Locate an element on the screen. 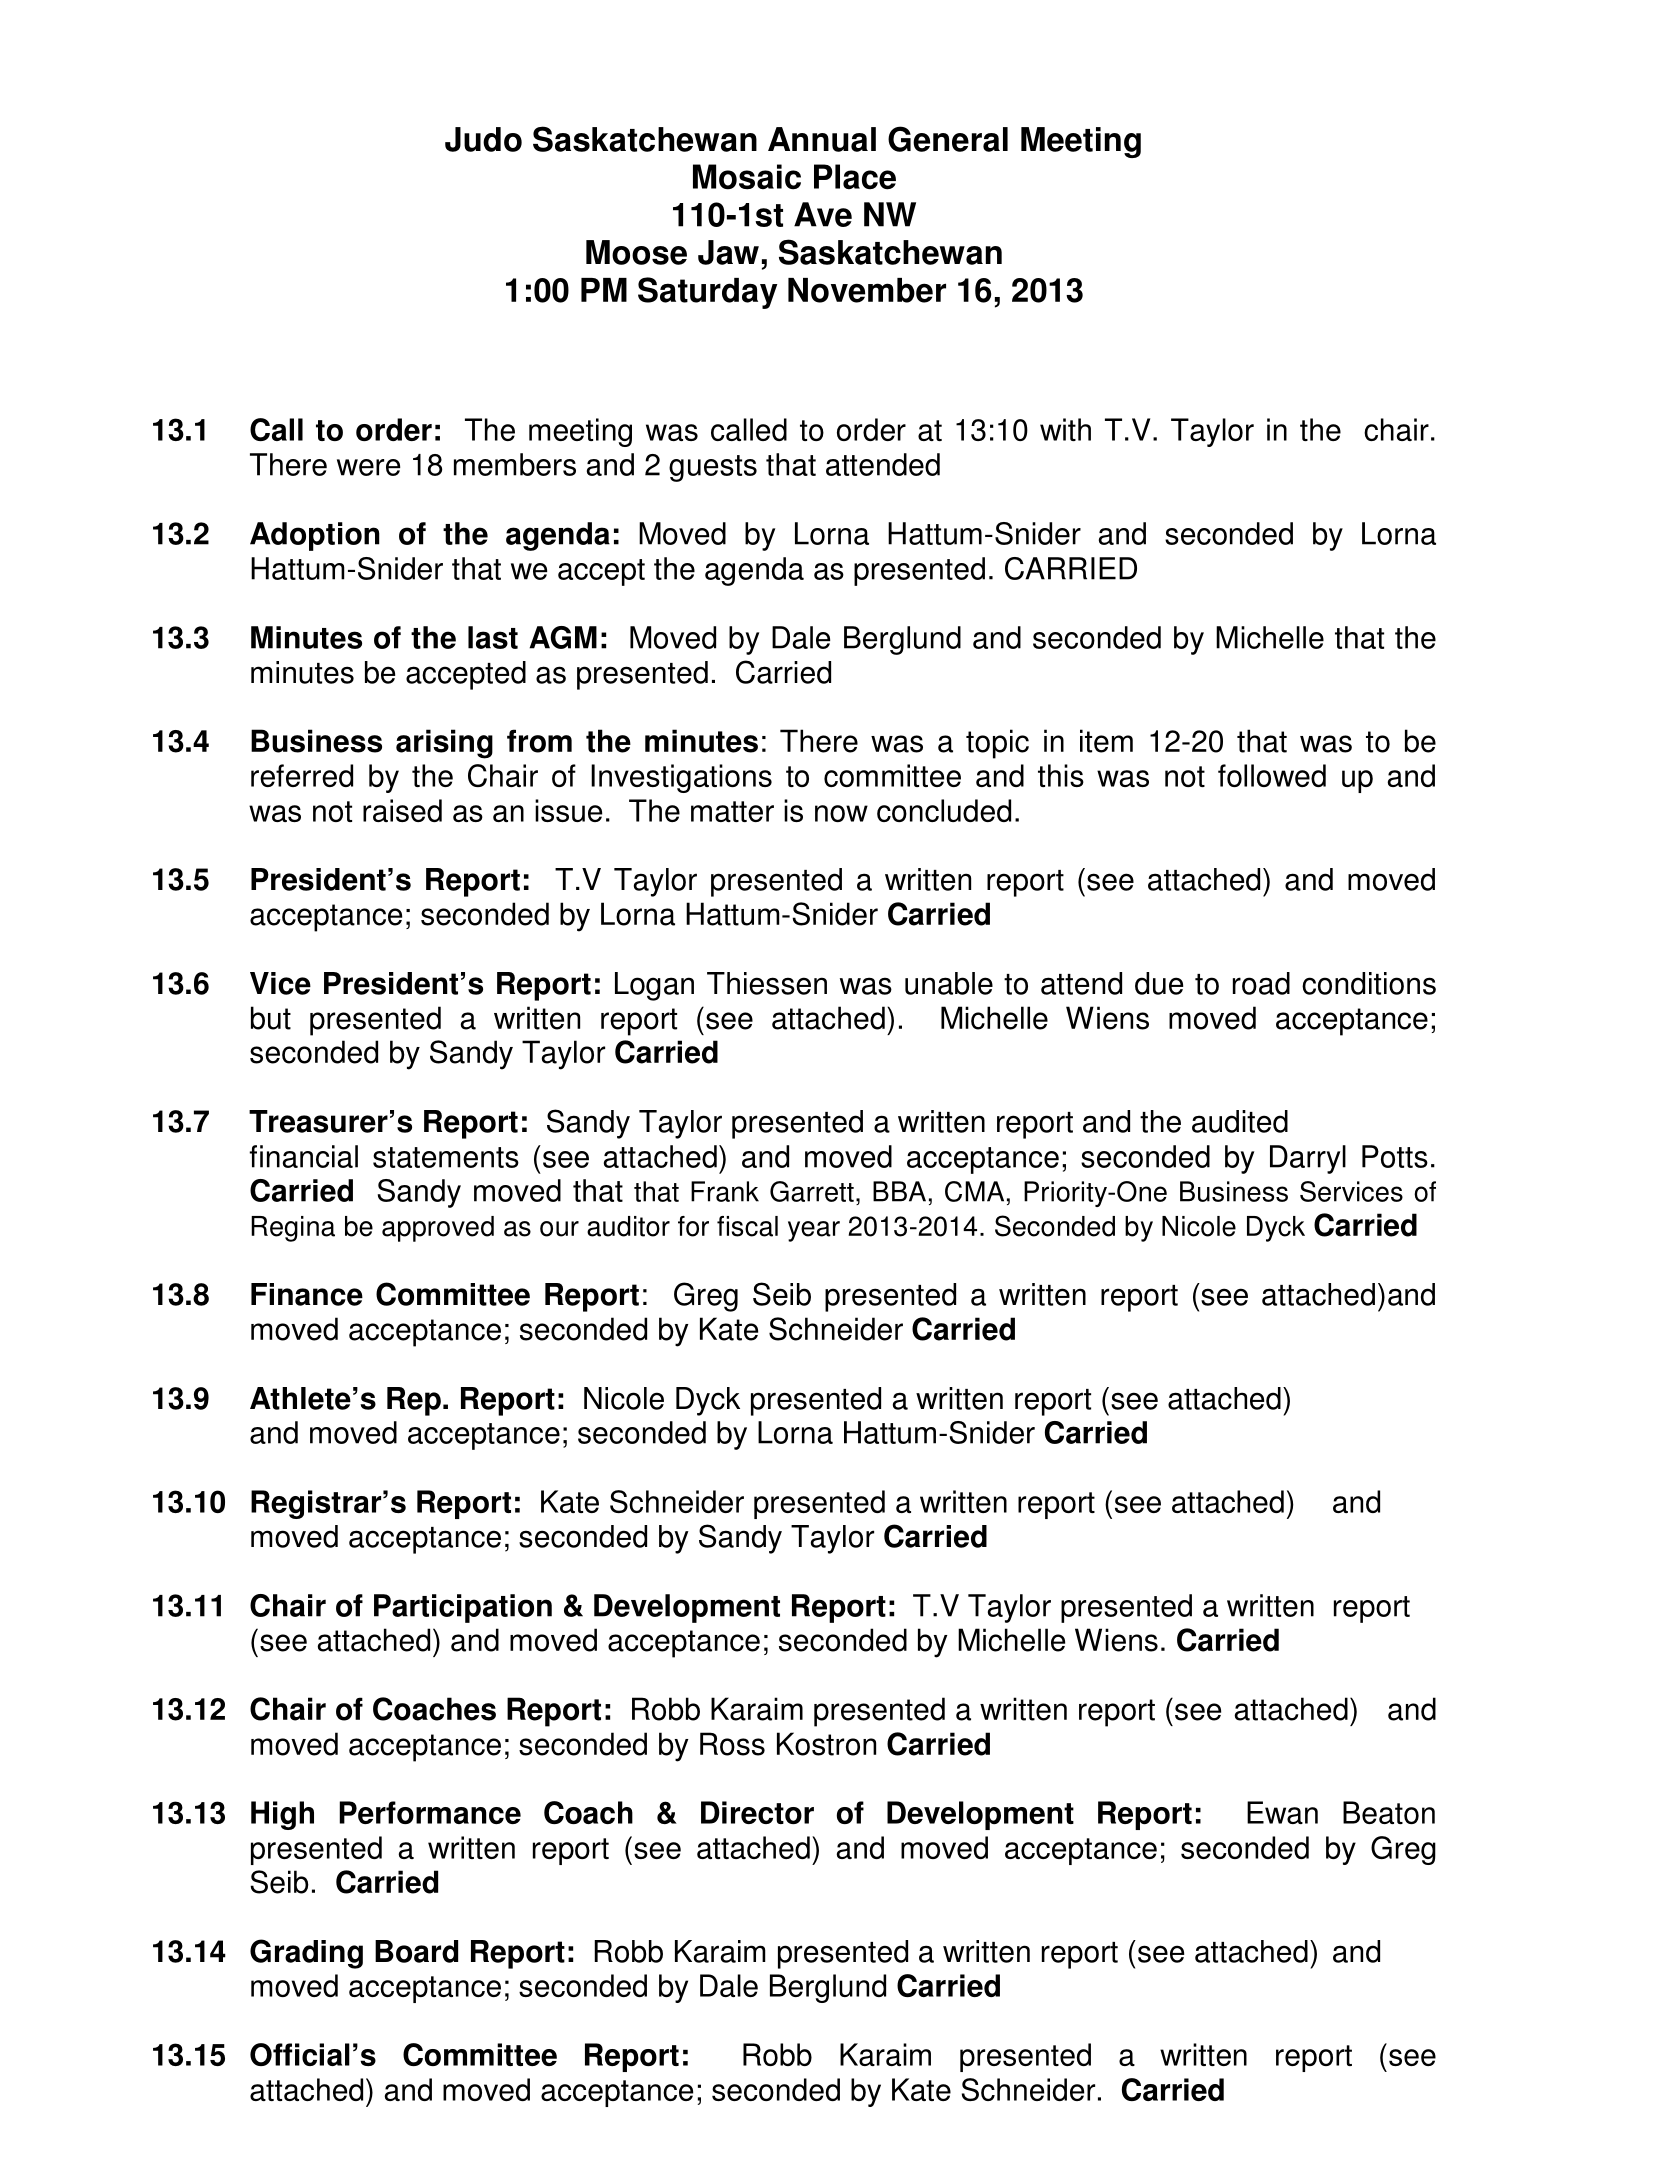  road is located at coordinates (1261, 983).
